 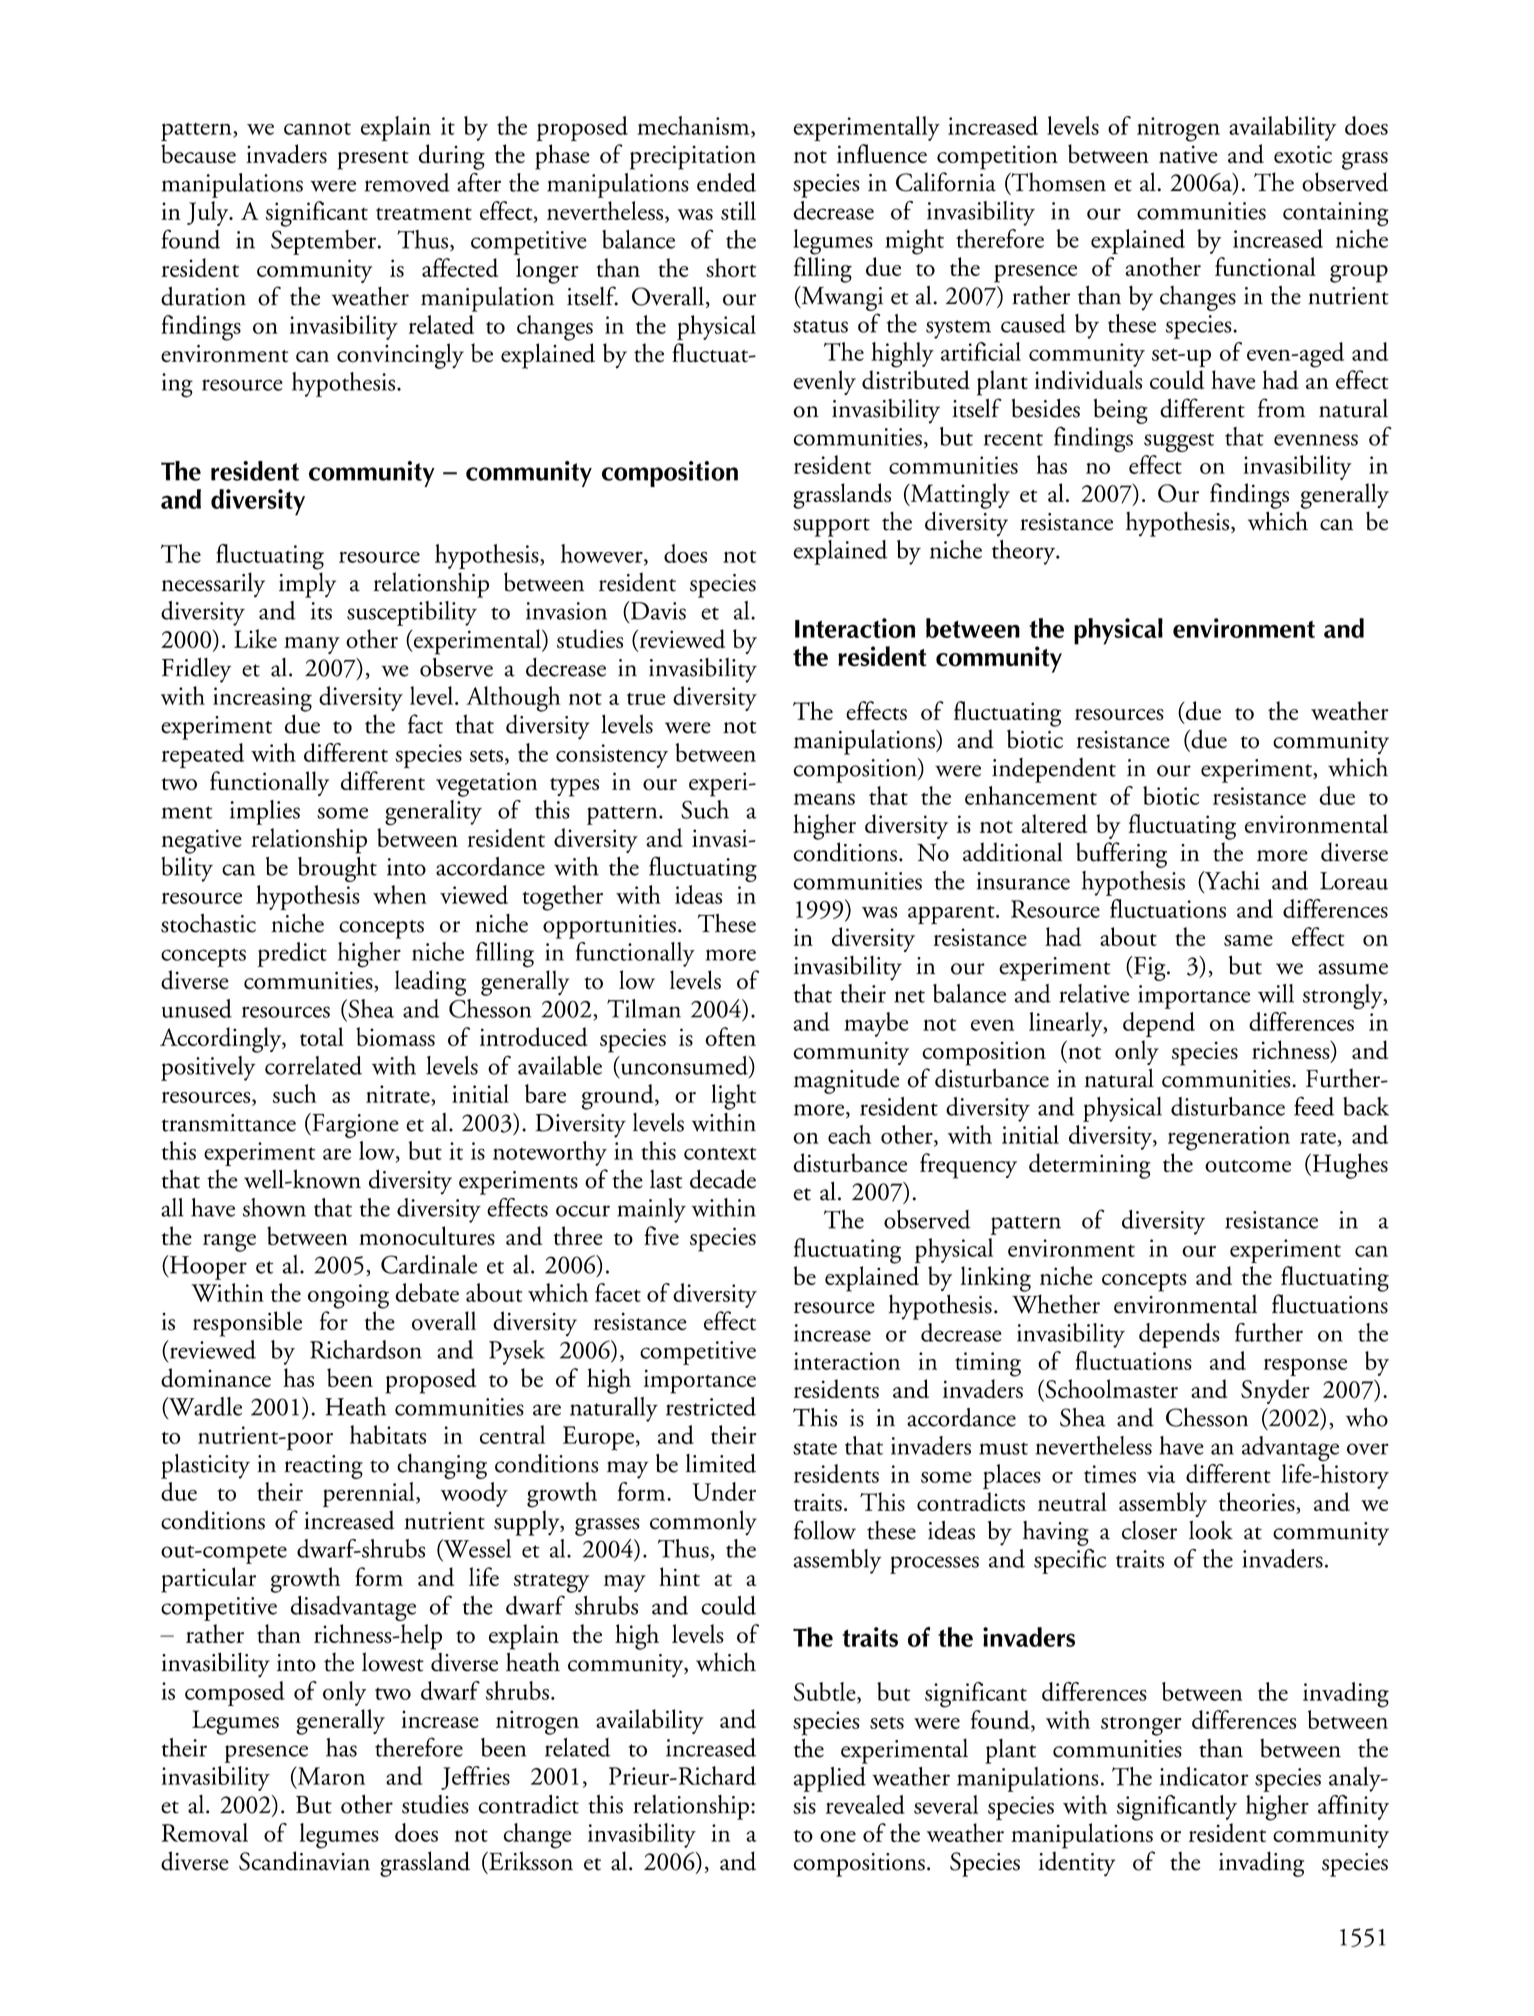 I want to click on native, so click(x=1188, y=154).
